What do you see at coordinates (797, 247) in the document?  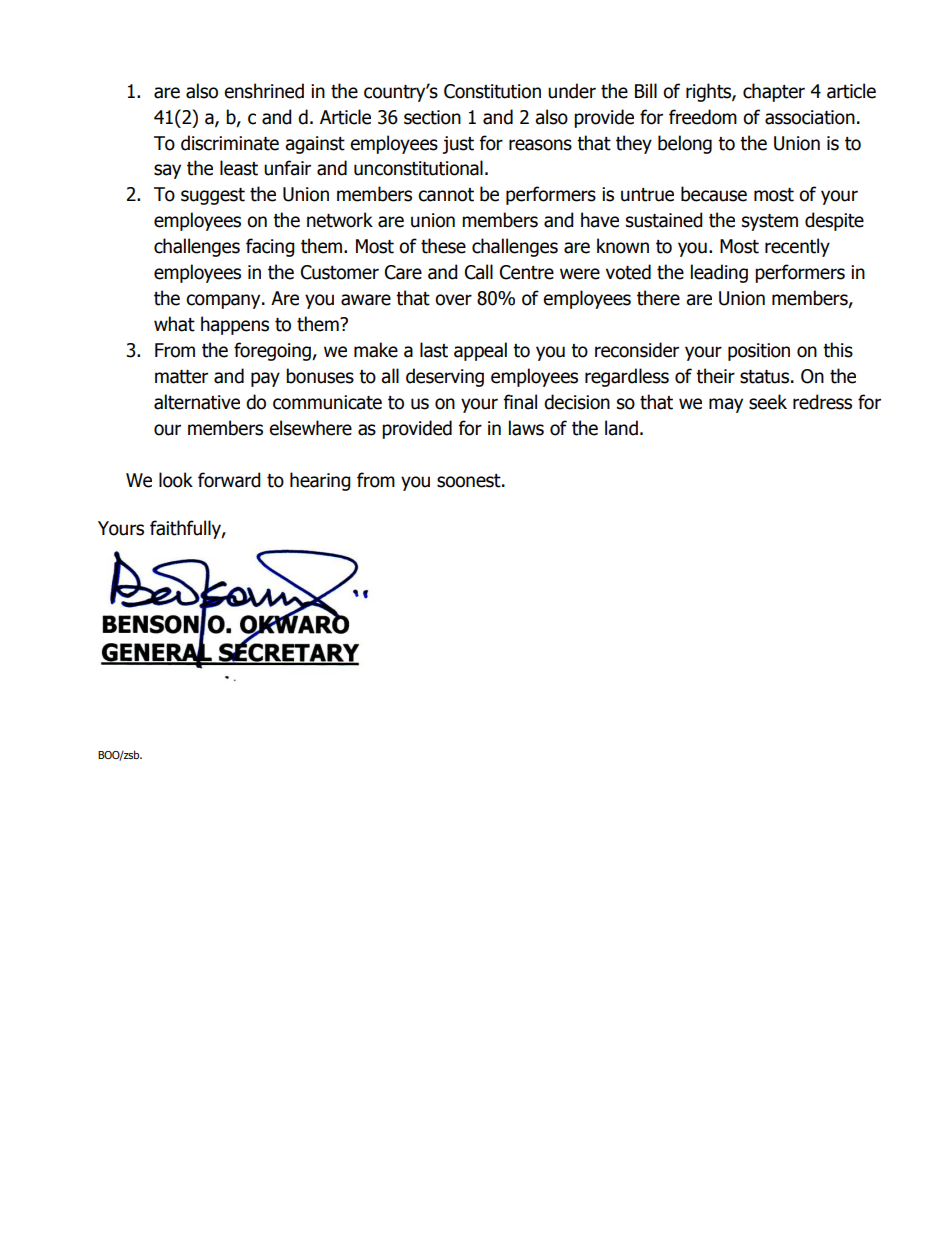 I see `recently` at bounding box center [797, 247].
